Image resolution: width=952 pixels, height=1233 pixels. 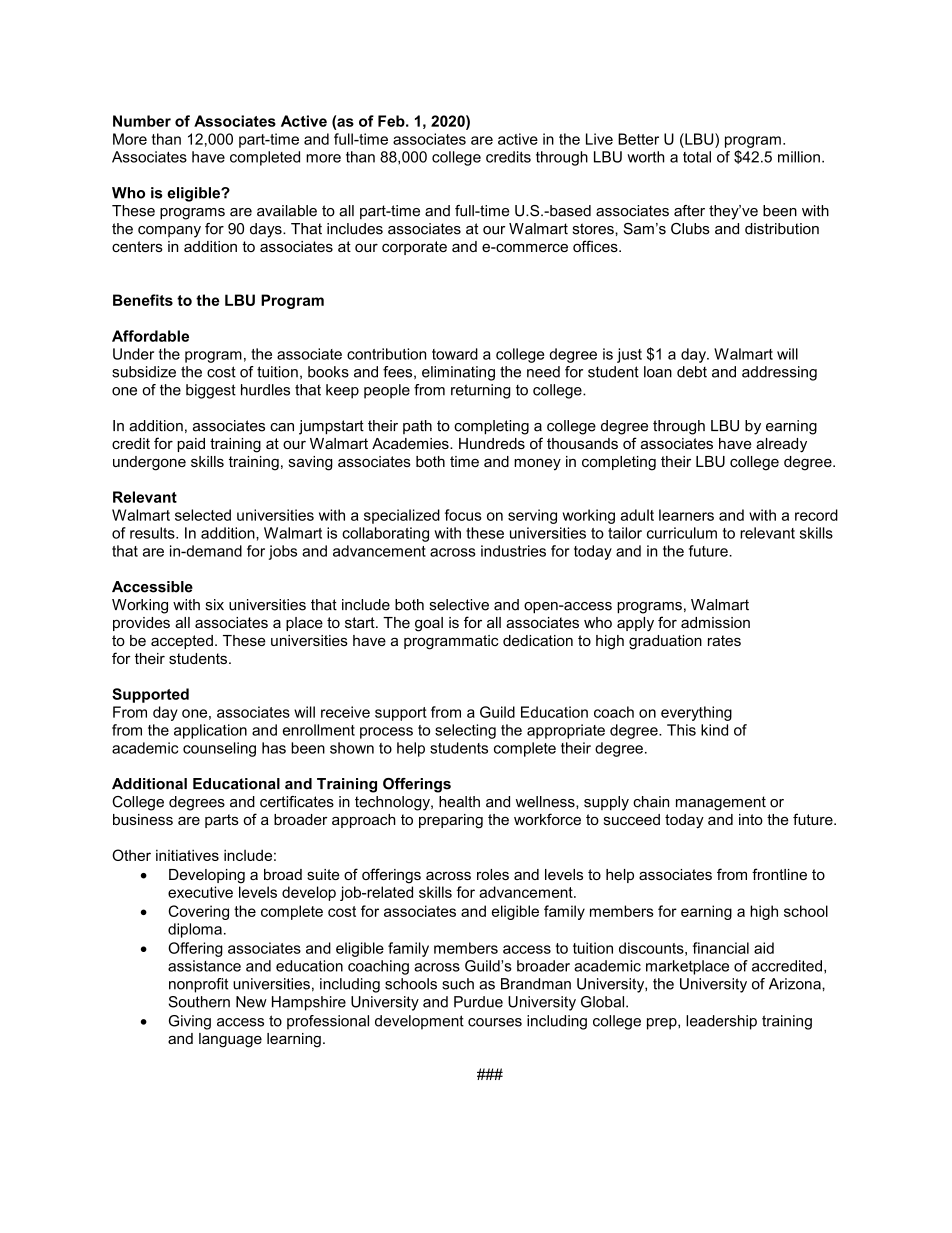 What do you see at coordinates (199, 1002) in the document?
I see `Southern` at bounding box center [199, 1002].
